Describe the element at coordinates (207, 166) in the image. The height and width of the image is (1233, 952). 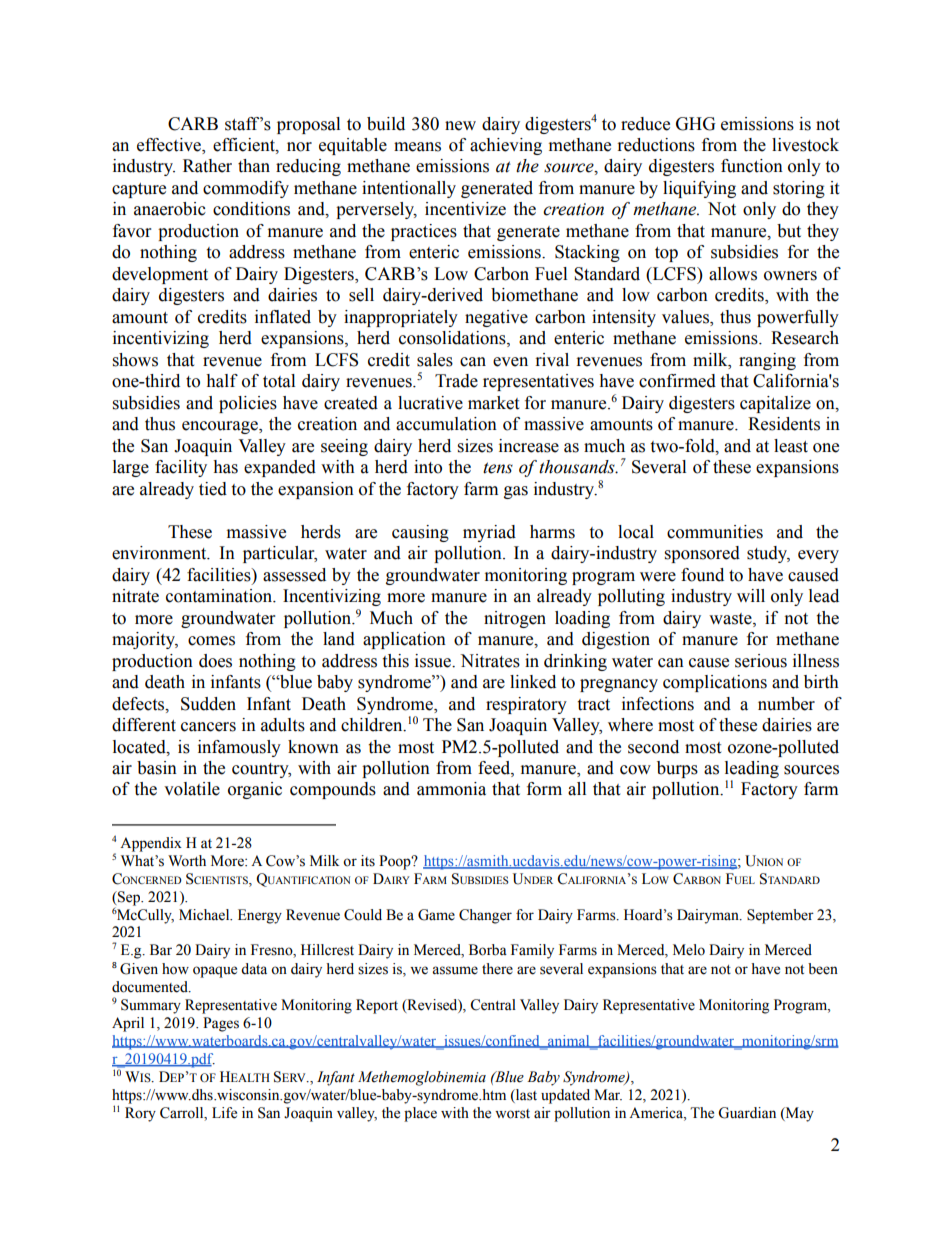
I see `Rather` at that location.
